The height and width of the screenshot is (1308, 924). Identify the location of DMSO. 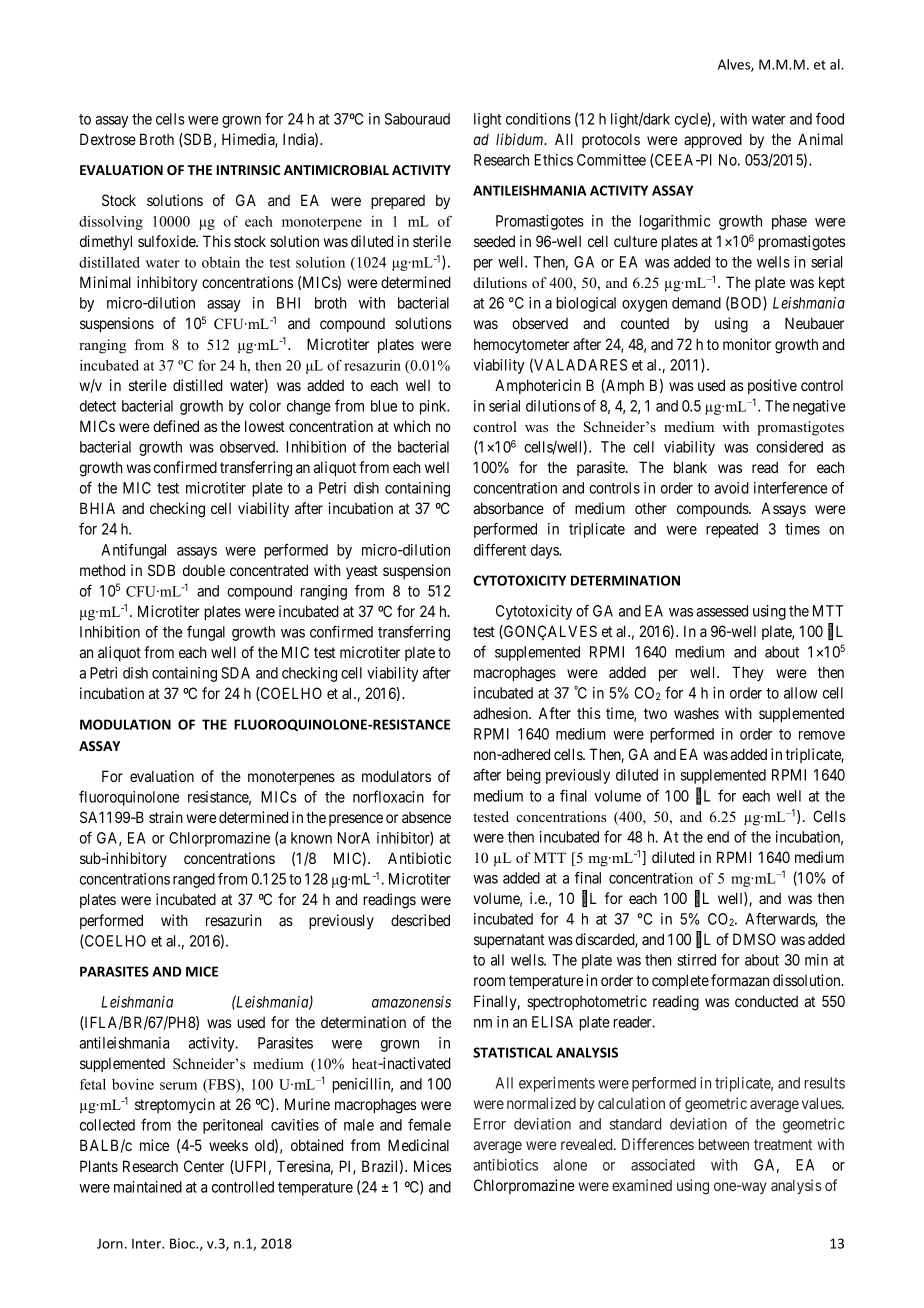
(754, 939).
